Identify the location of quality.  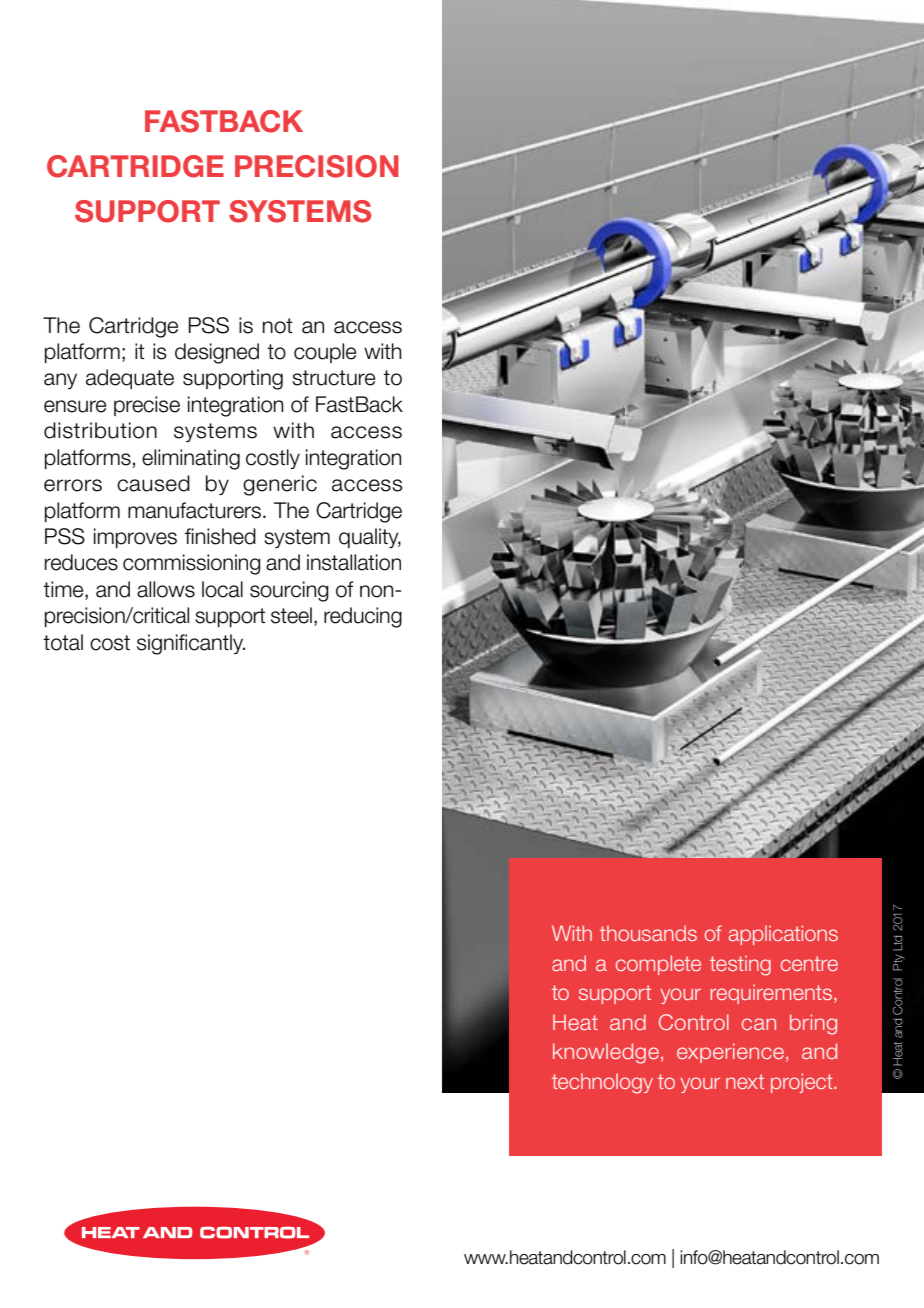
(370, 538).
